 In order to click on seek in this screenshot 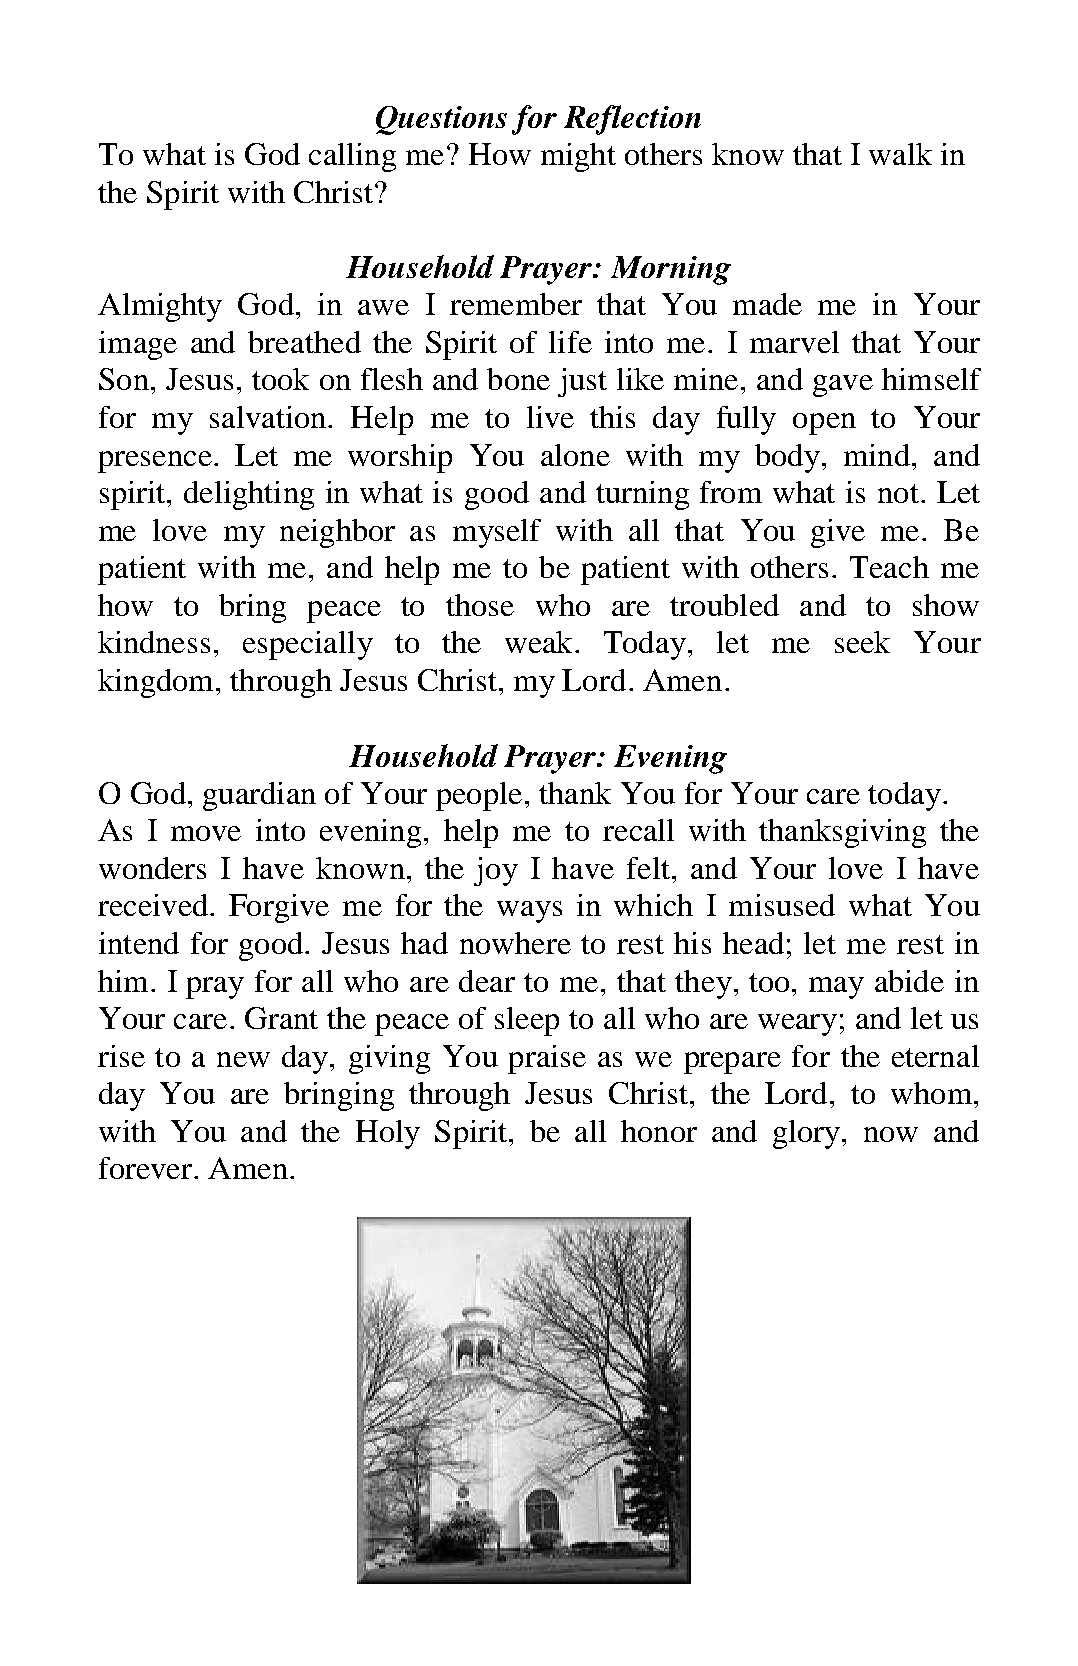, I will do `click(862, 642)`.
